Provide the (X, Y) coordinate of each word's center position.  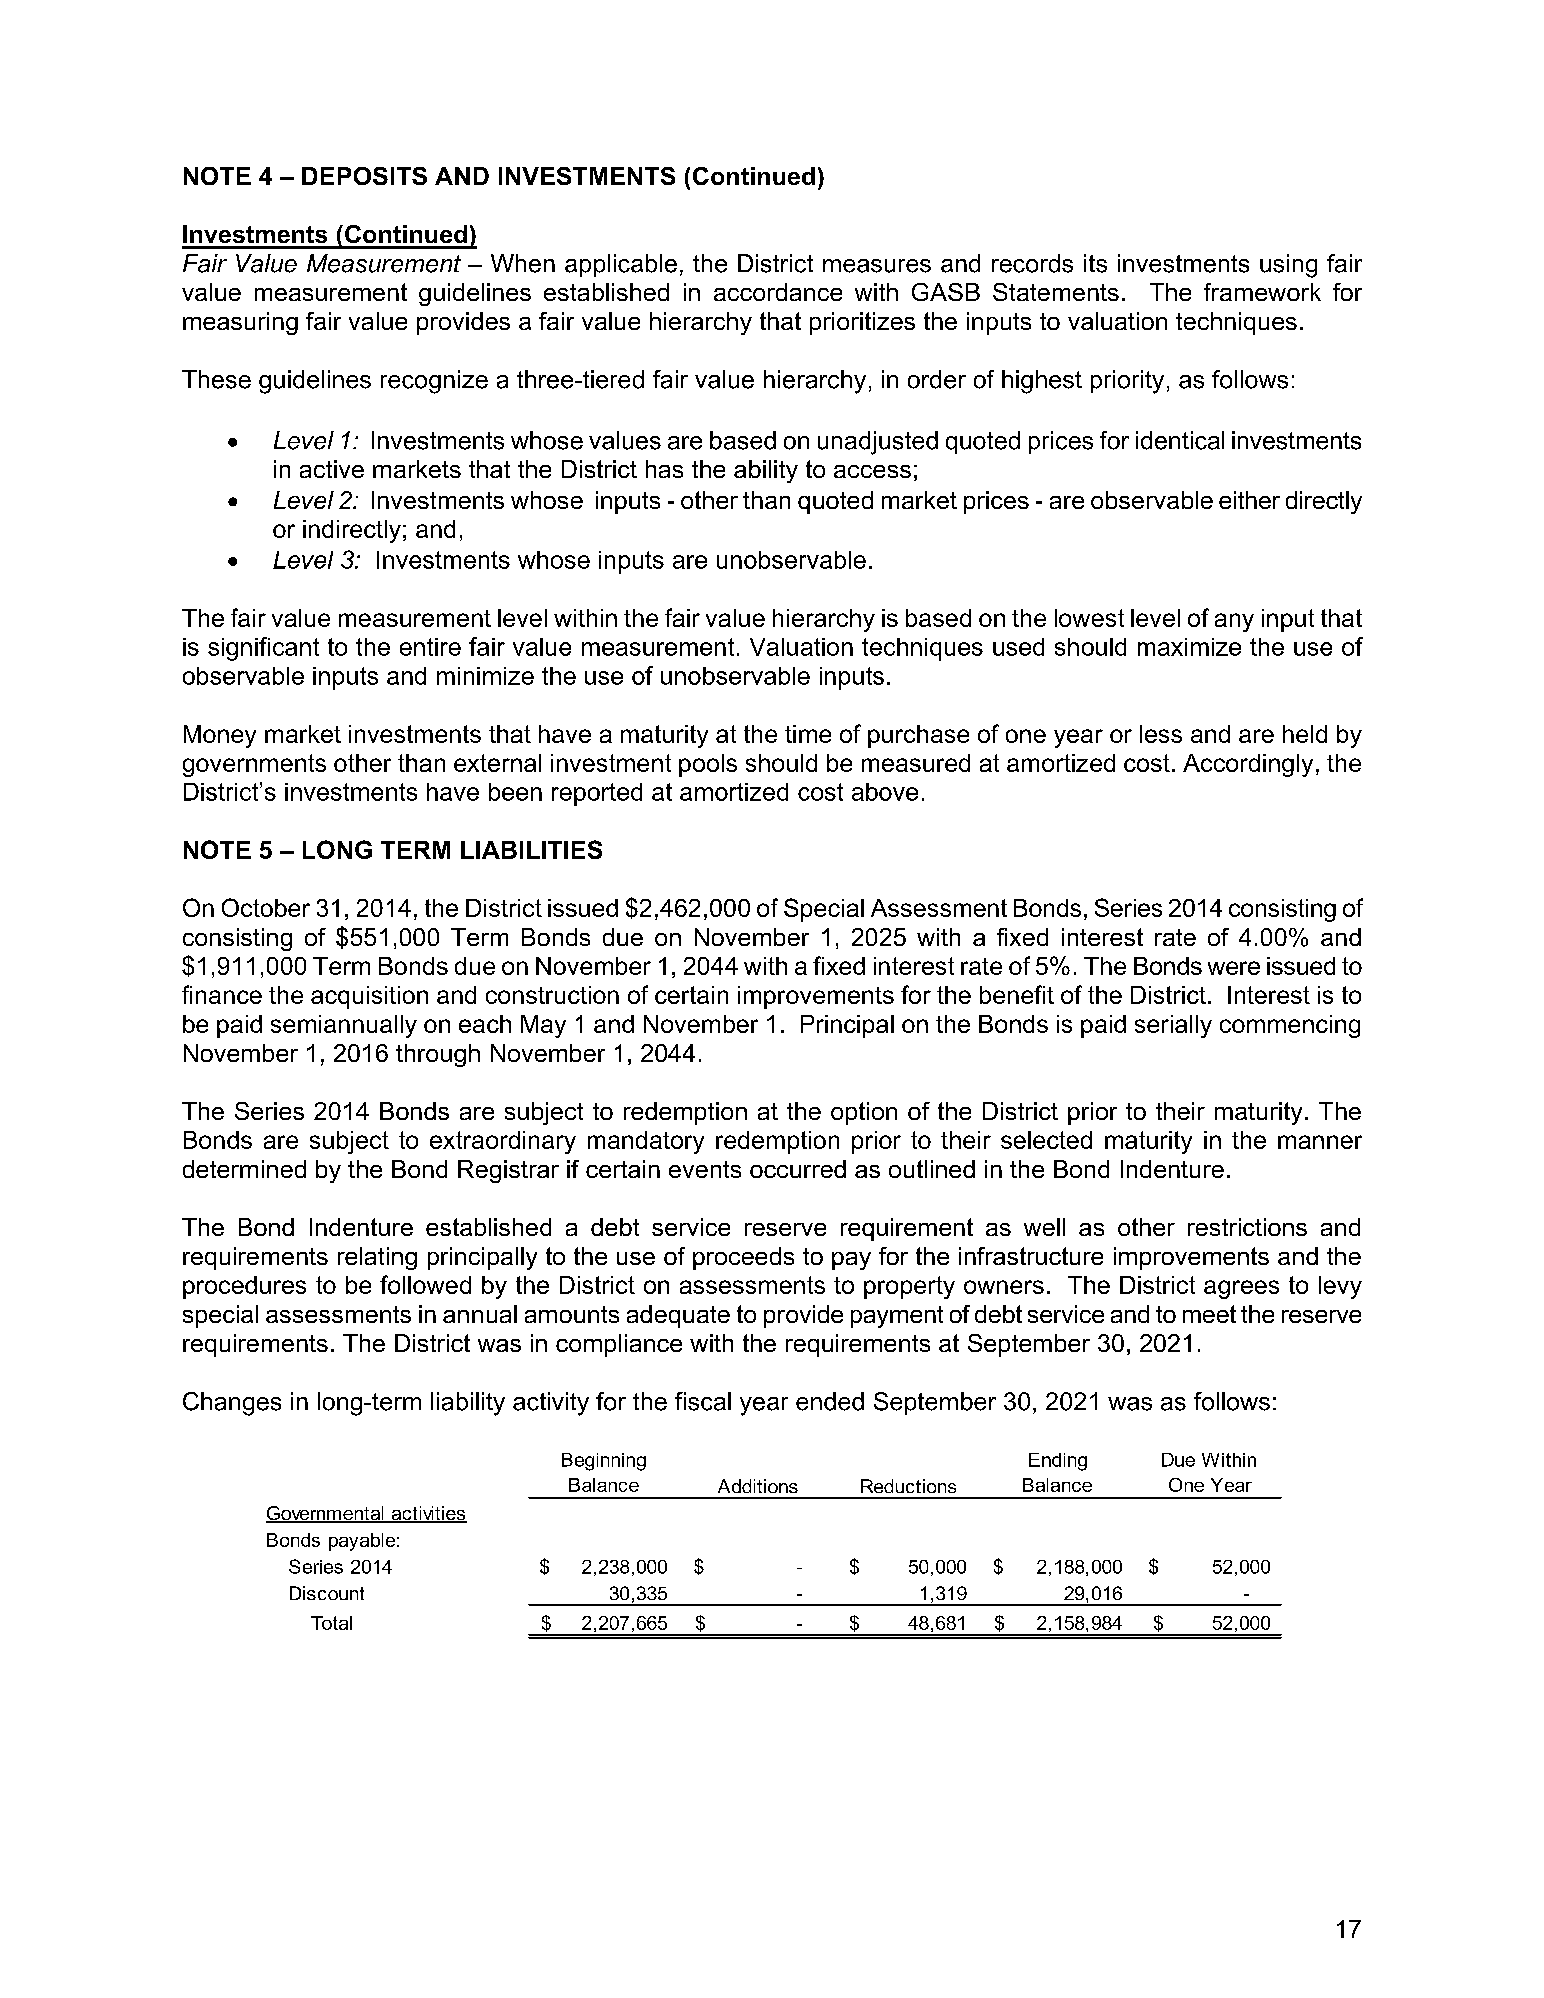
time (808, 734)
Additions (758, 1486)
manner (1320, 1142)
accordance (778, 292)
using (1288, 266)
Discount (327, 1593)
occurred (798, 1169)
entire (430, 647)
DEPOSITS (364, 176)
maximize (1189, 647)
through (438, 1055)
